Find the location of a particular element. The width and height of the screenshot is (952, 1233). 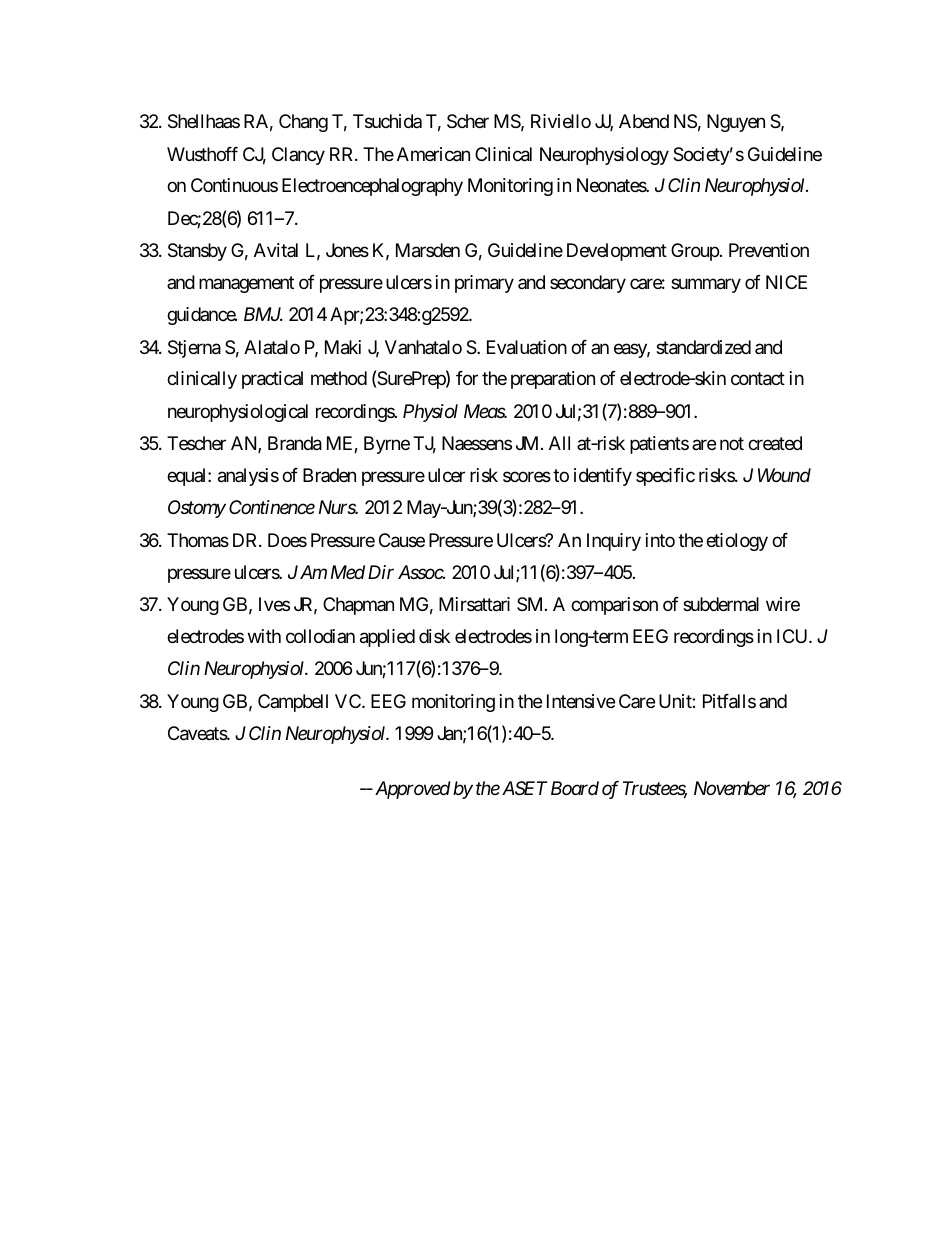

analysis is located at coordinates (248, 477).
